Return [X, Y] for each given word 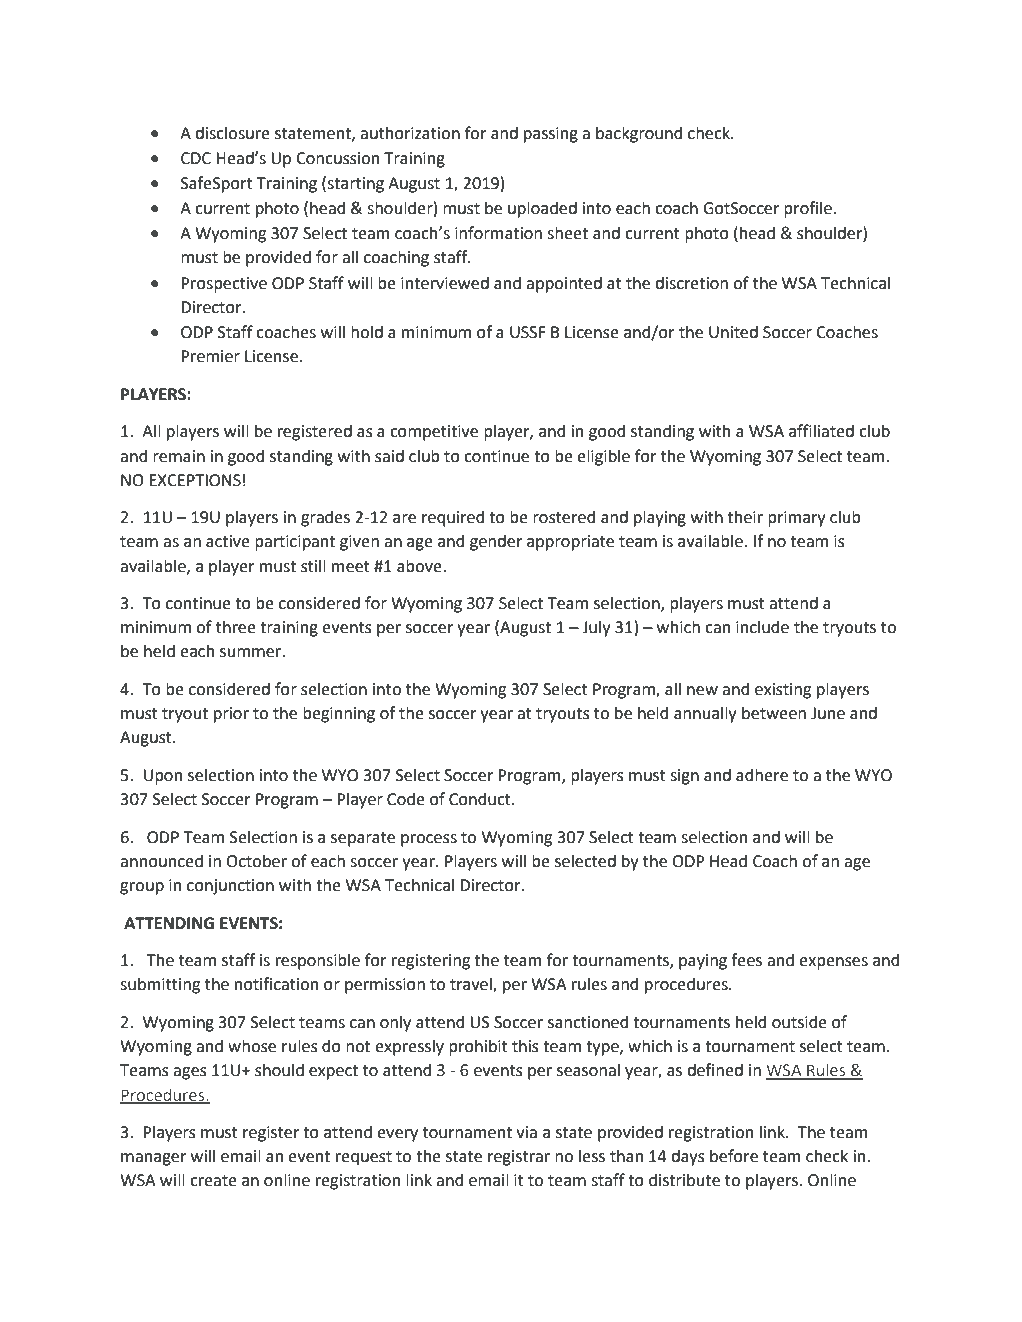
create [213, 1181]
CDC [196, 158]
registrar [519, 1158]
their [745, 517]
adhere [762, 775]
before [734, 1156]
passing [551, 135]
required [453, 518]
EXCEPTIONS [195, 480]
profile [809, 209]
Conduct [481, 799]
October [256, 861]
